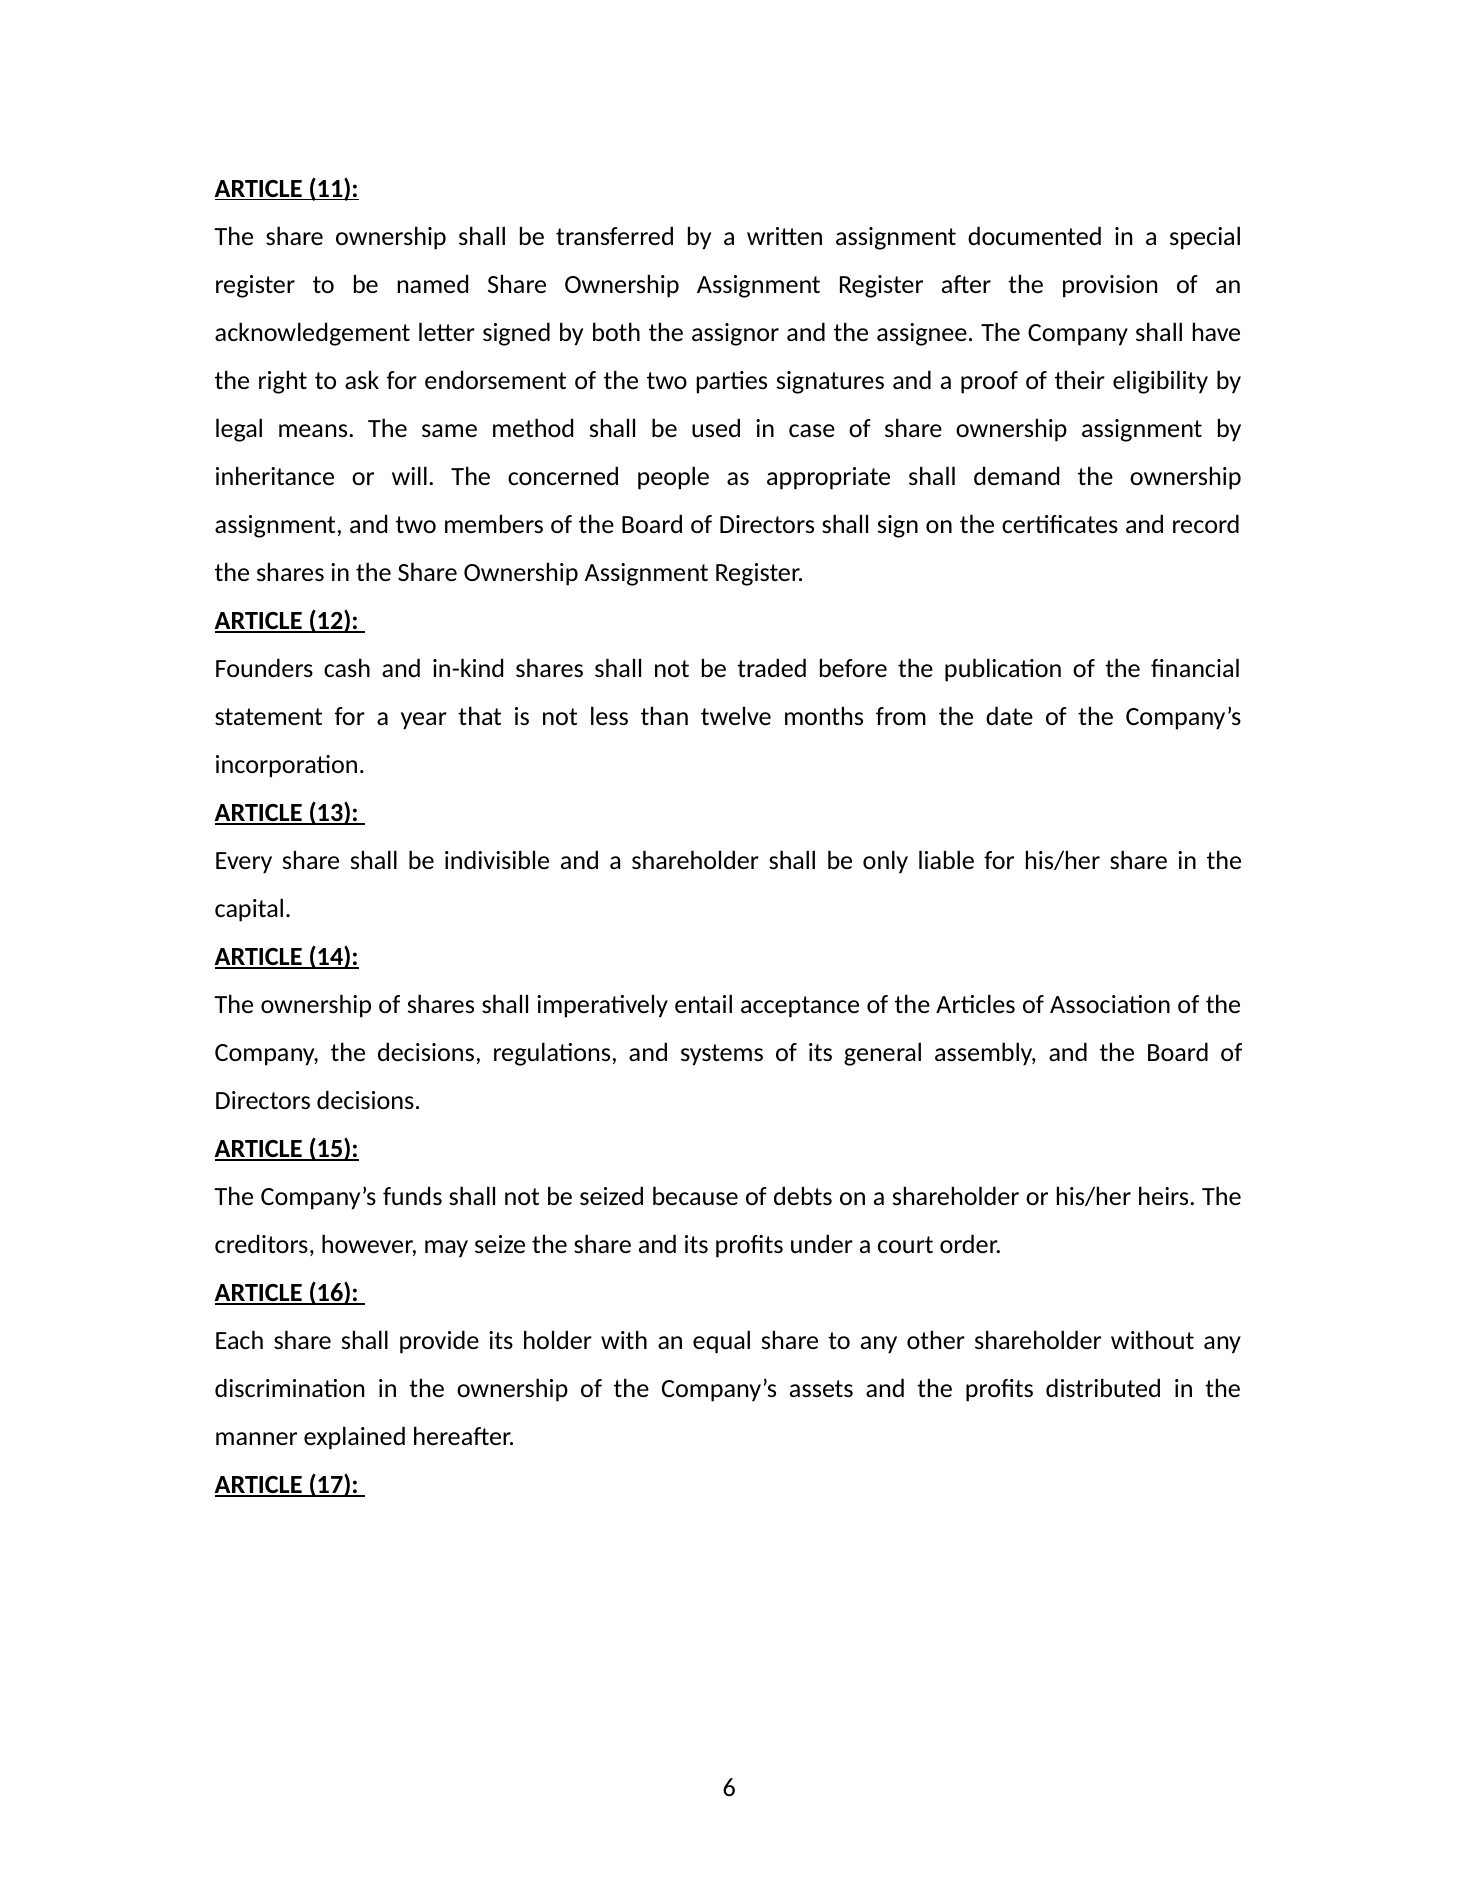  What do you see at coordinates (1110, 286) in the document?
I see `provision` at bounding box center [1110, 286].
